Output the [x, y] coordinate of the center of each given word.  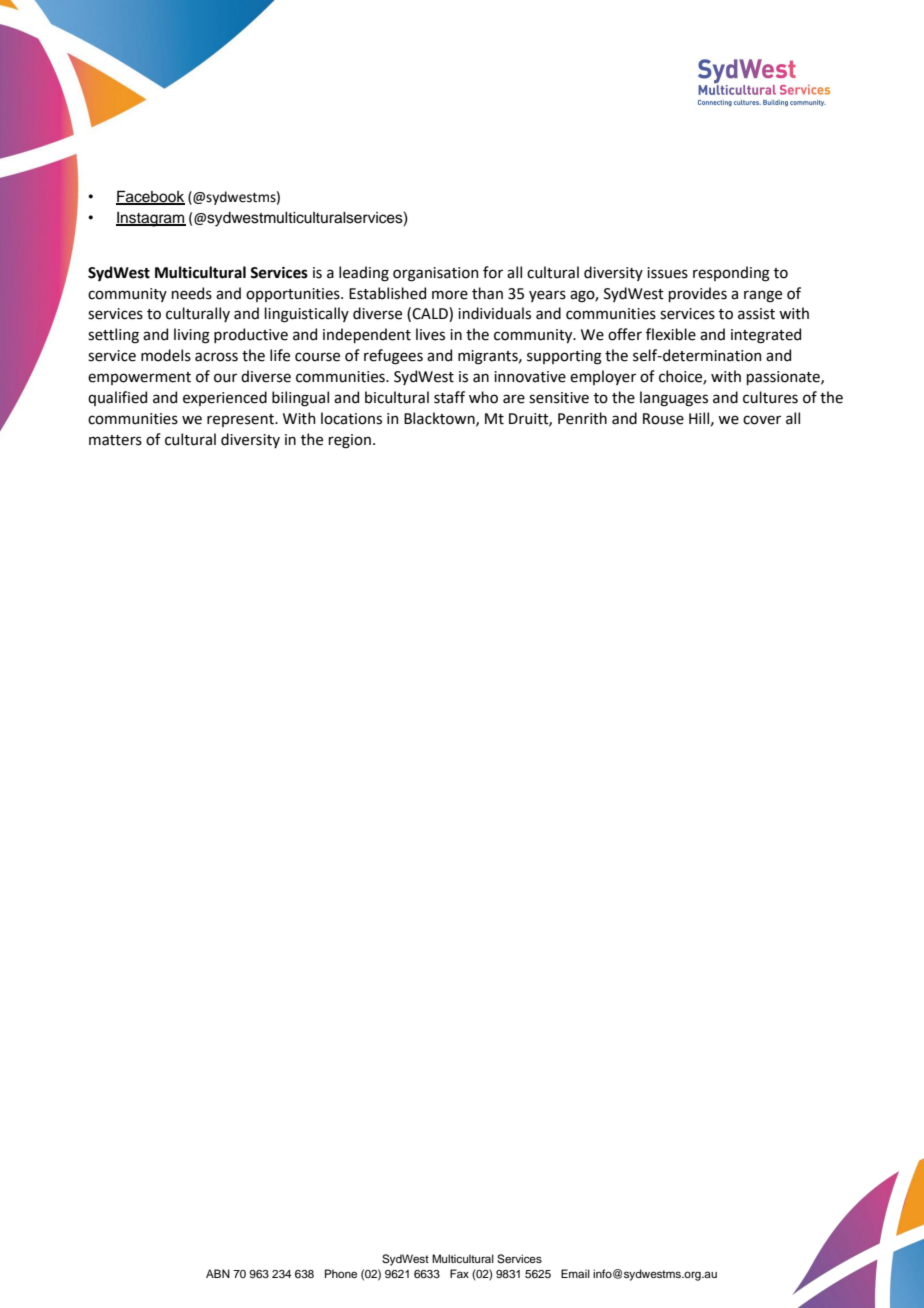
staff [449, 397]
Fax [459, 1273]
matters [115, 440]
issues [667, 273]
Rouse [663, 419]
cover [762, 420]
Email [575, 1273]
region [350, 441]
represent [241, 420]
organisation [435, 274]
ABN [218, 1273]
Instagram [151, 219]
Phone [341, 1273]
